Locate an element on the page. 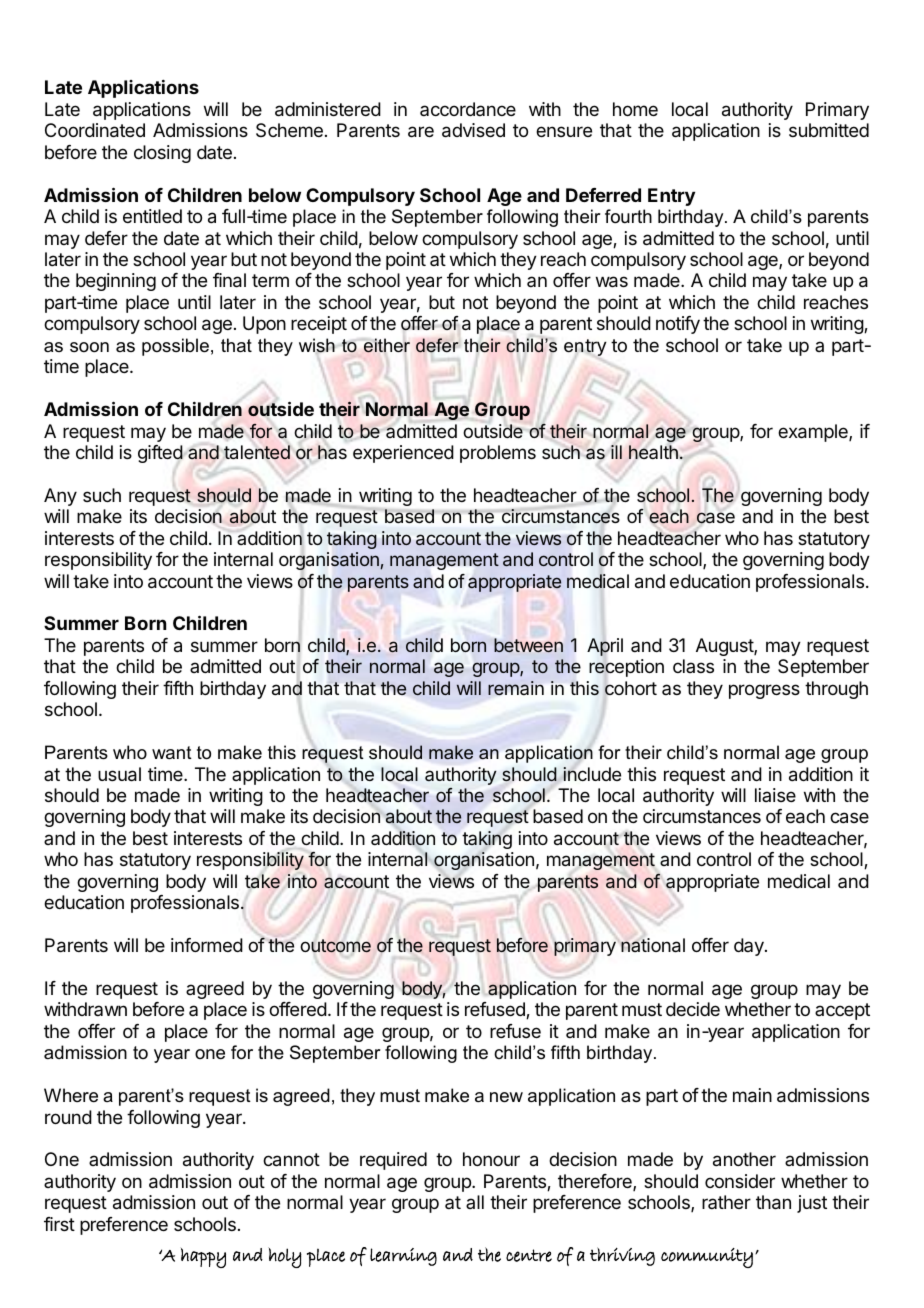 The width and height of the image is (924, 1308). between is located at coordinates (528, 645).
